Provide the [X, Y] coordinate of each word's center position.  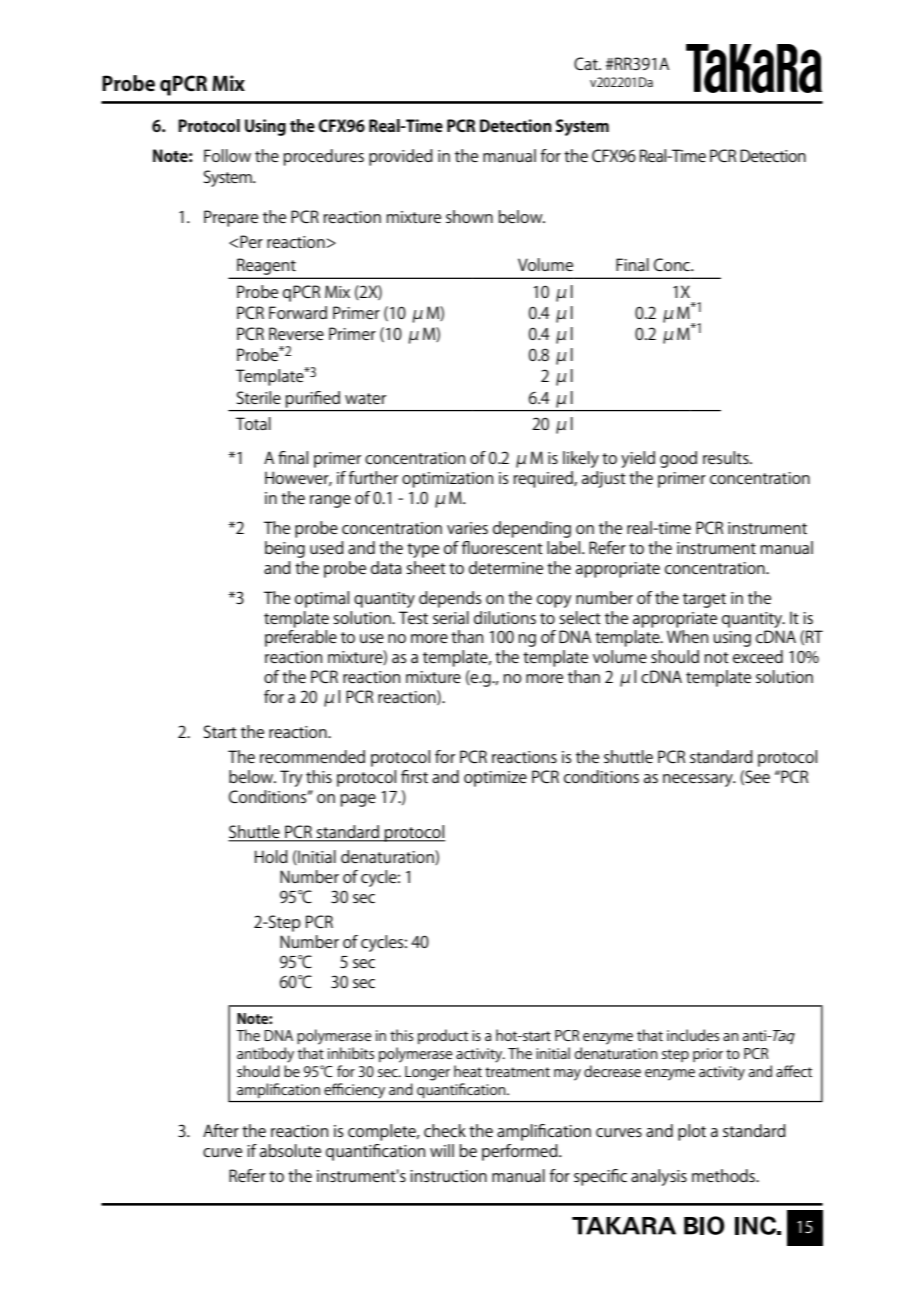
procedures [324, 157]
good [678, 459]
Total [253, 423]
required [544, 479]
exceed [758, 656]
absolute [290, 1150]
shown [469, 216]
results [727, 457]
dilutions [505, 617]
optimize [495, 779]
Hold [271, 856]
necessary [699, 780]
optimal [322, 599]
